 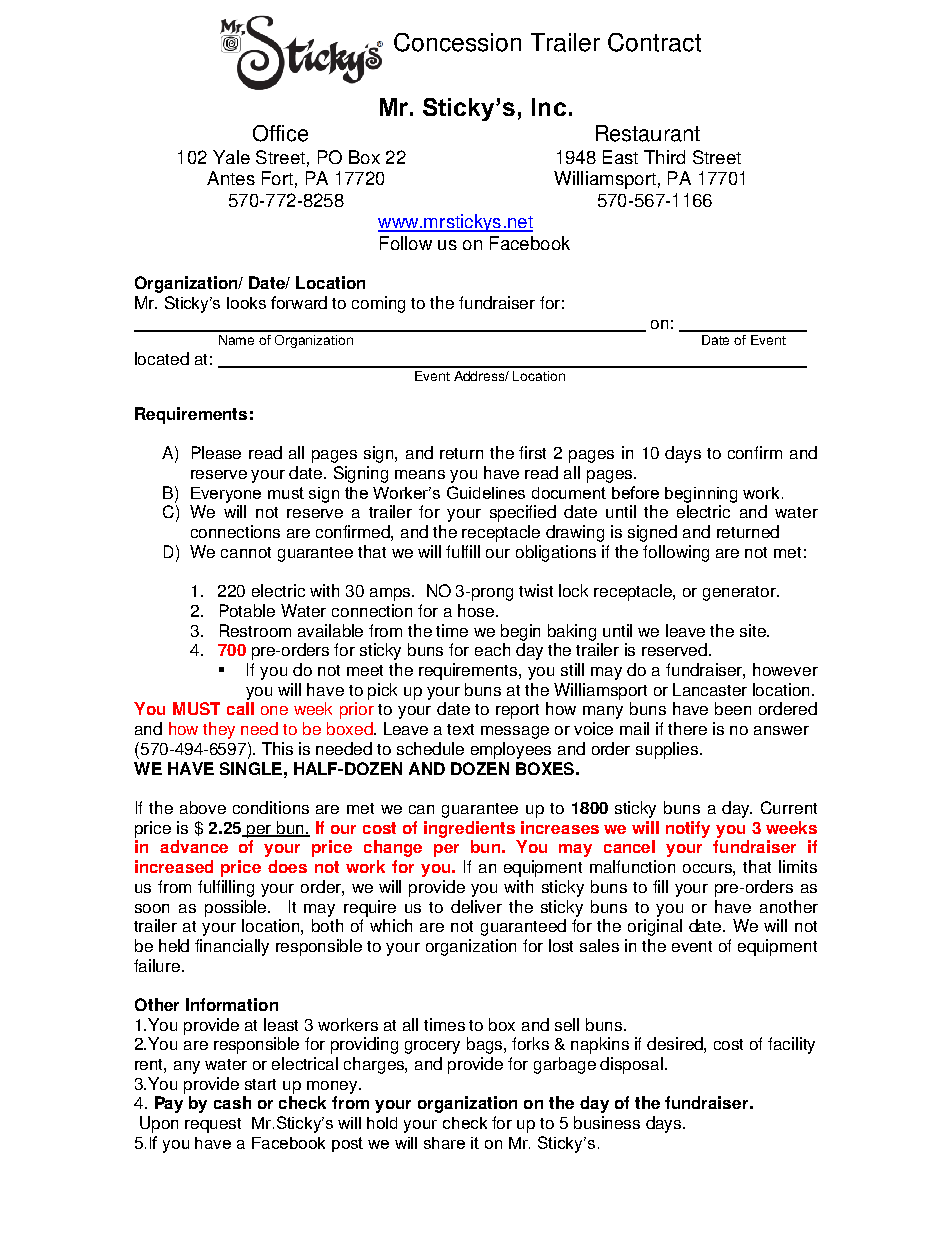 What do you see at coordinates (511, 750) in the document?
I see `employees` at bounding box center [511, 750].
